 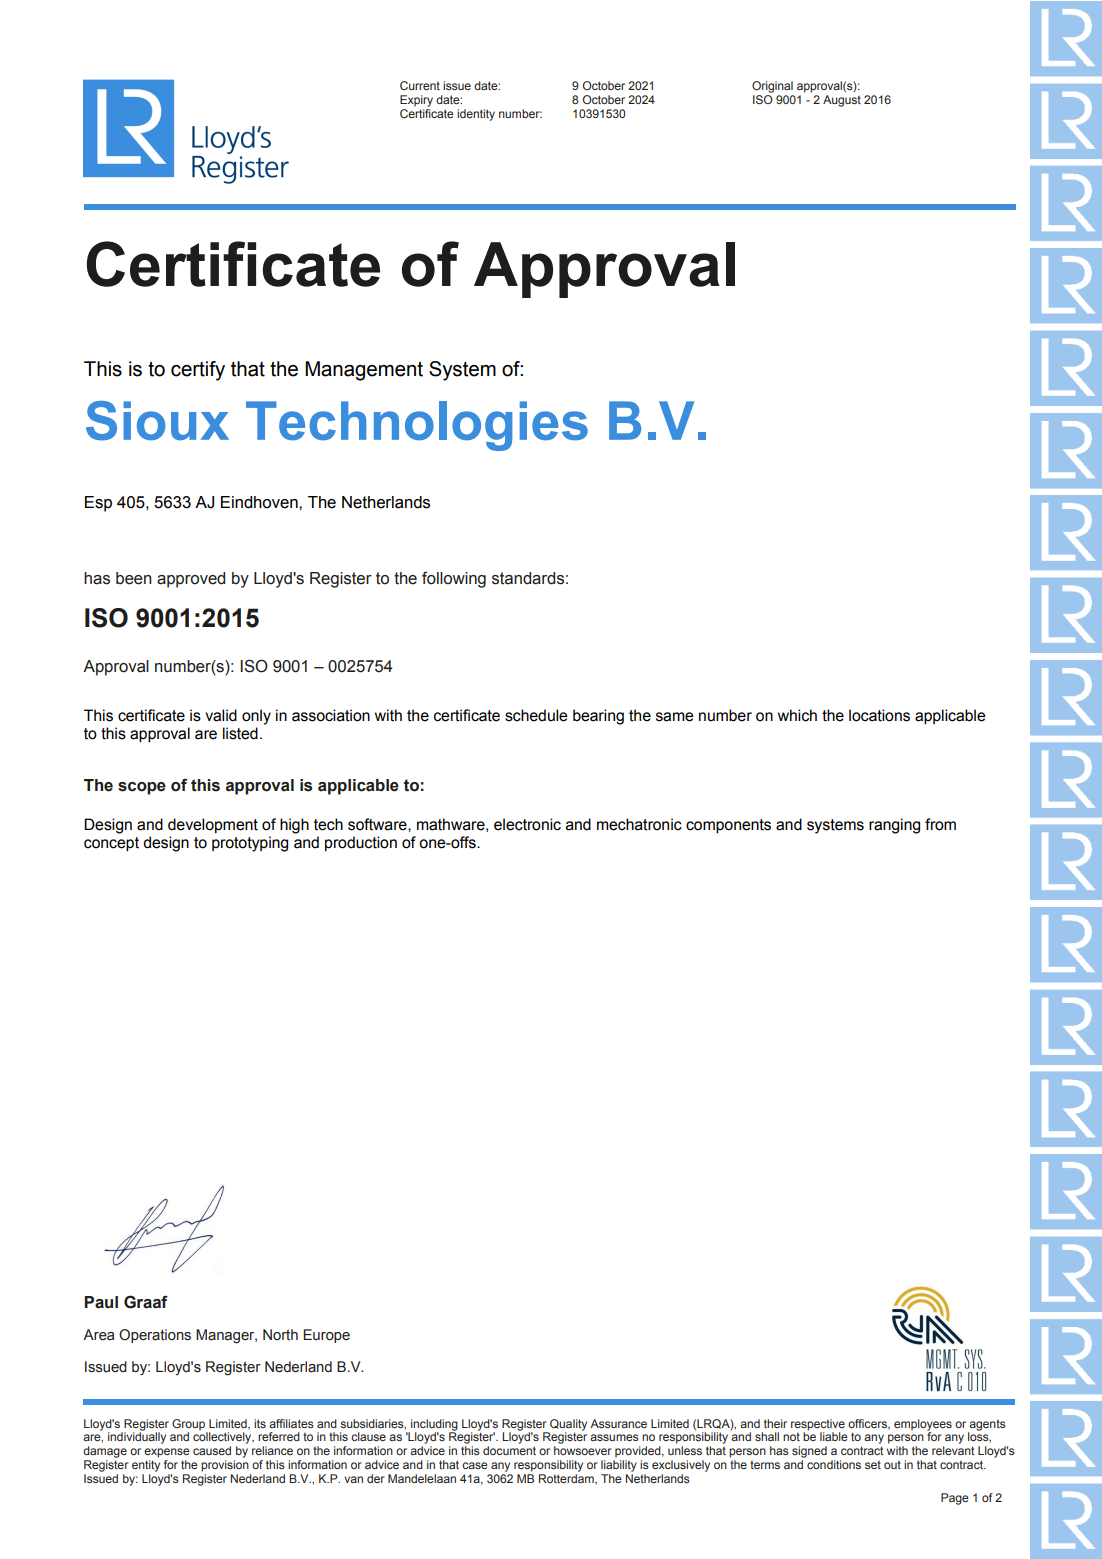 What do you see at coordinates (879, 715) in the document?
I see `locations` at bounding box center [879, 715].
